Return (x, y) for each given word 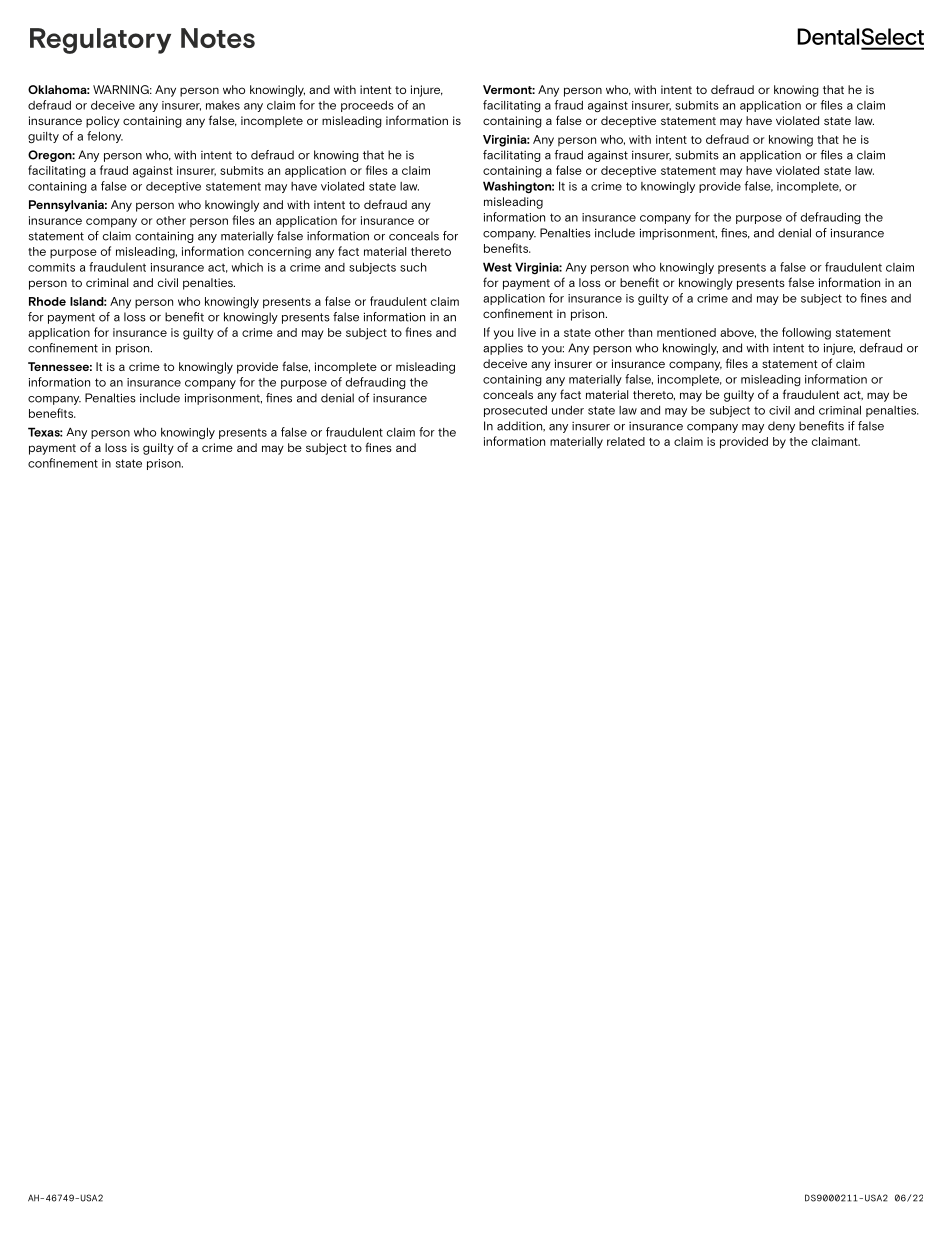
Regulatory (100, 41)
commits (51, 267)
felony (105, 137)
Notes (218, 38)
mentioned (686, 332)
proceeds (367, 106)
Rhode (47, 301)
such (413, 267)
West (497, 267)
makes (223, 105)
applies (503, 349)
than (640, 332)
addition (521, 426)
